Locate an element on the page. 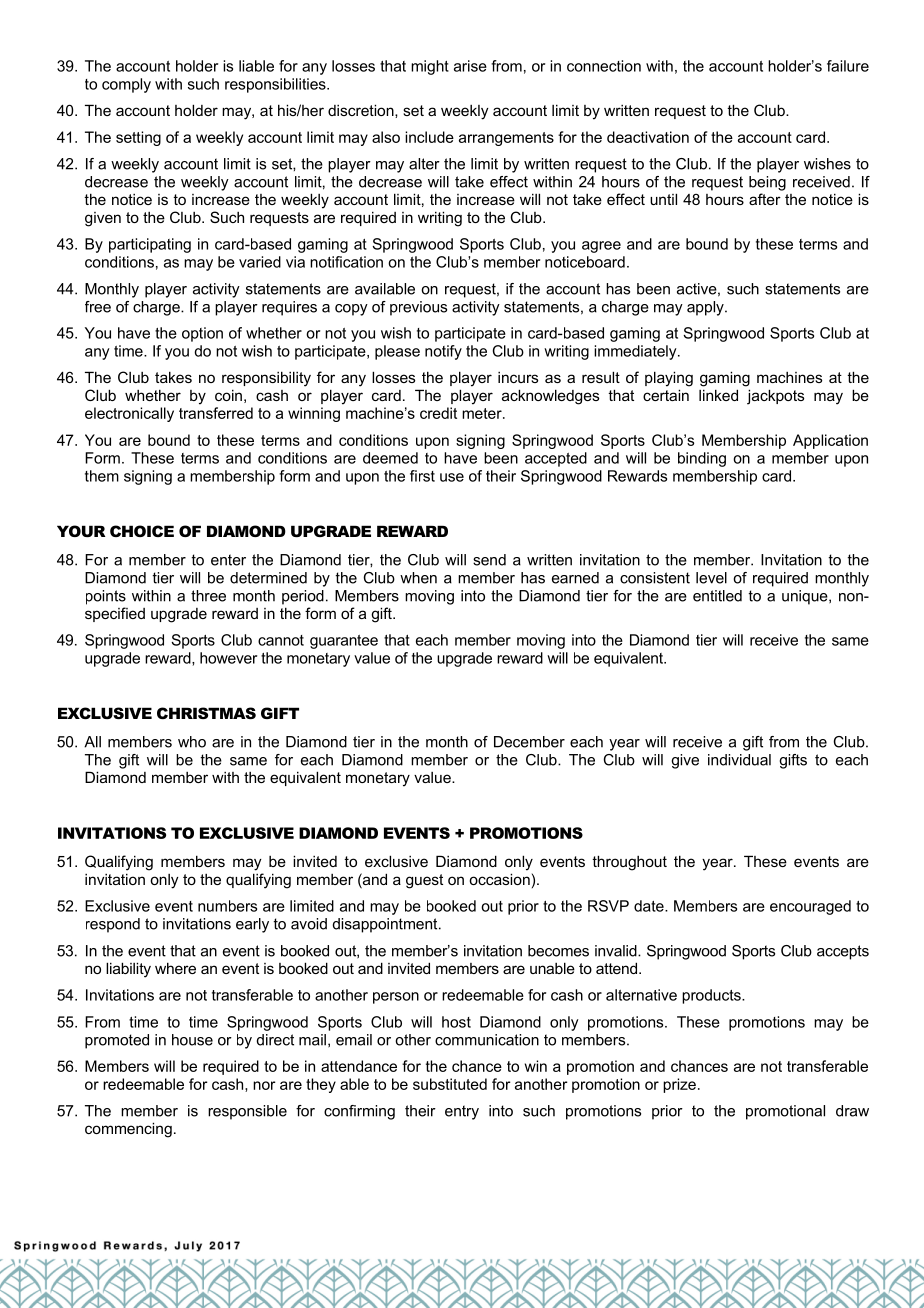 The height and width of the document is (1308, 924). encouraged is located at coordinates (810, 907).
